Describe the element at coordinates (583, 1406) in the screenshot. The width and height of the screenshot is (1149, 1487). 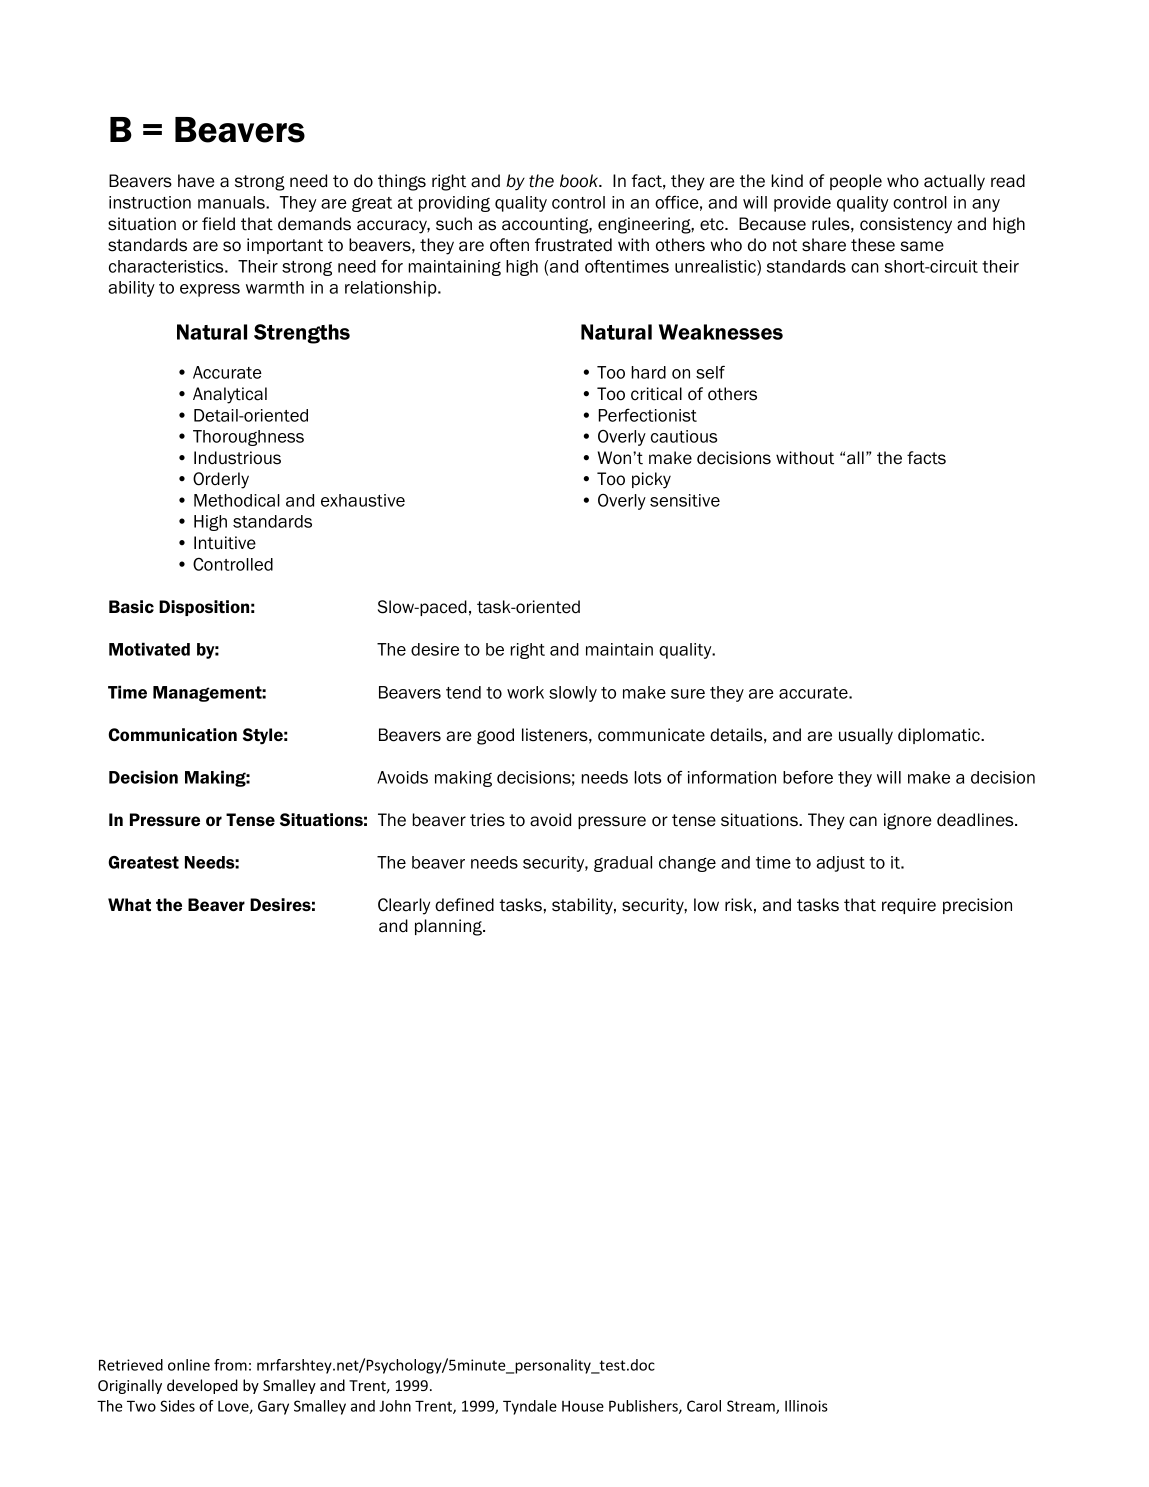
I see `House` at that location.
